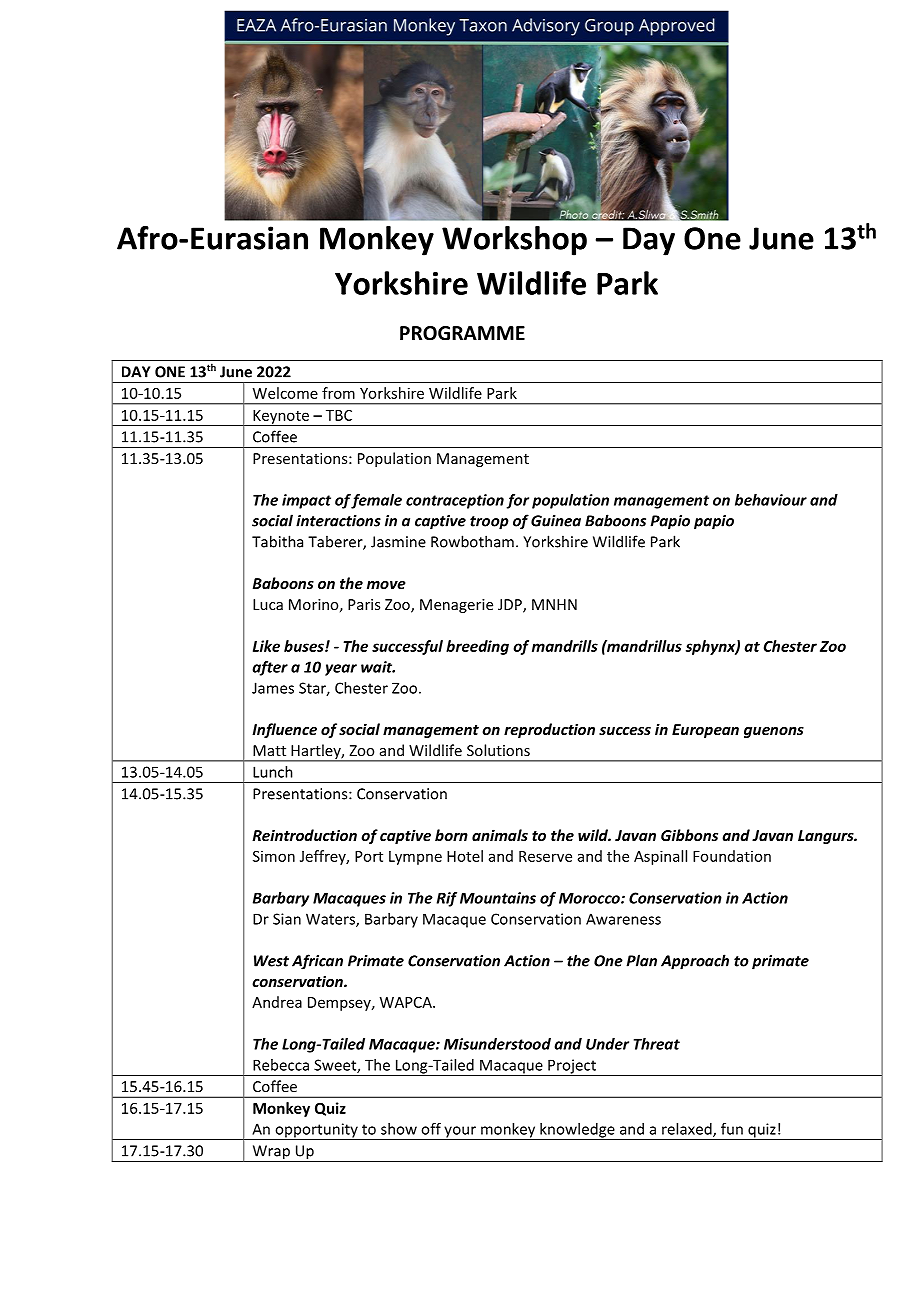 This document has width=924, height=1308. I want to click on year, so click(341, 670).
